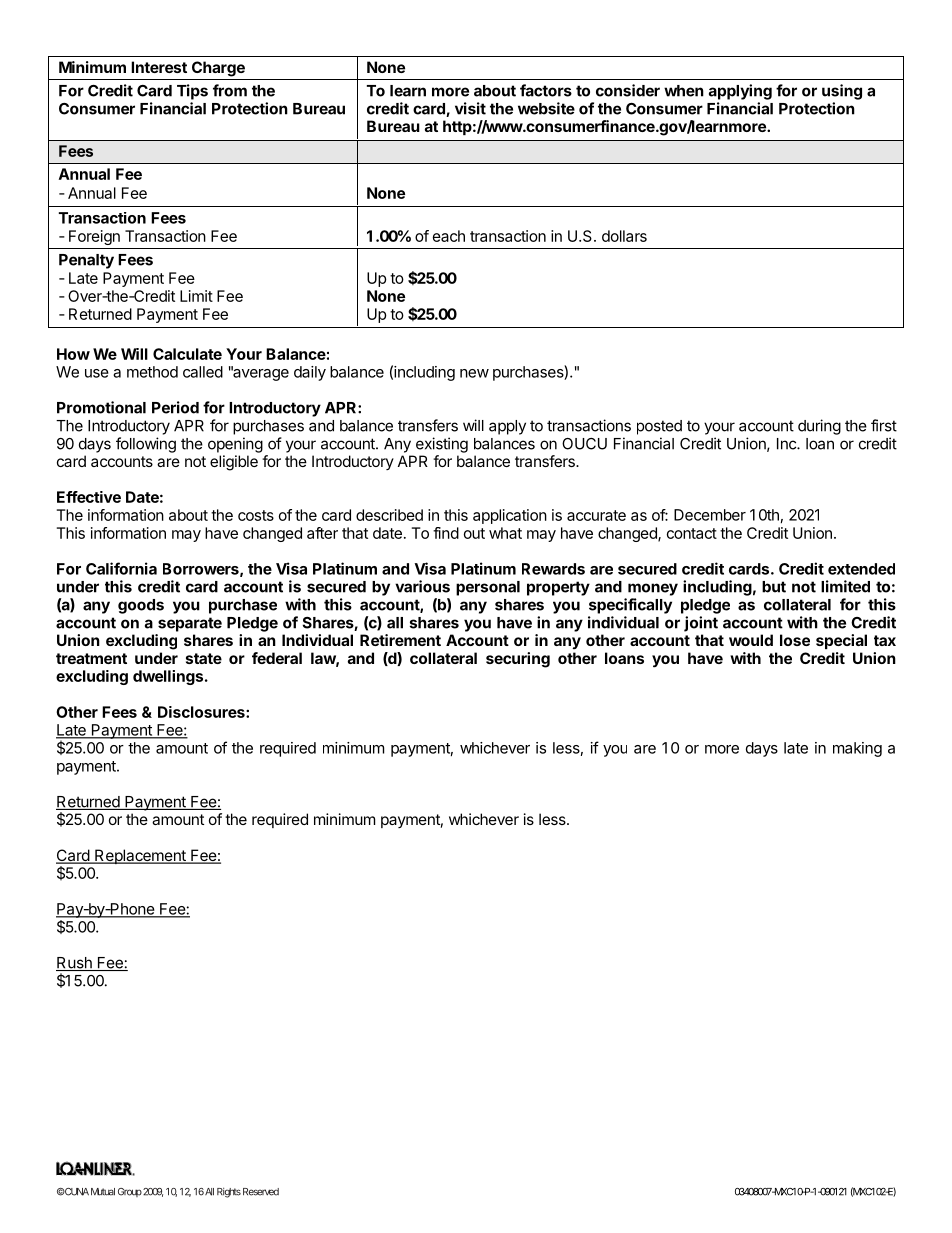  I want to click on separate, so click(190, 624).
